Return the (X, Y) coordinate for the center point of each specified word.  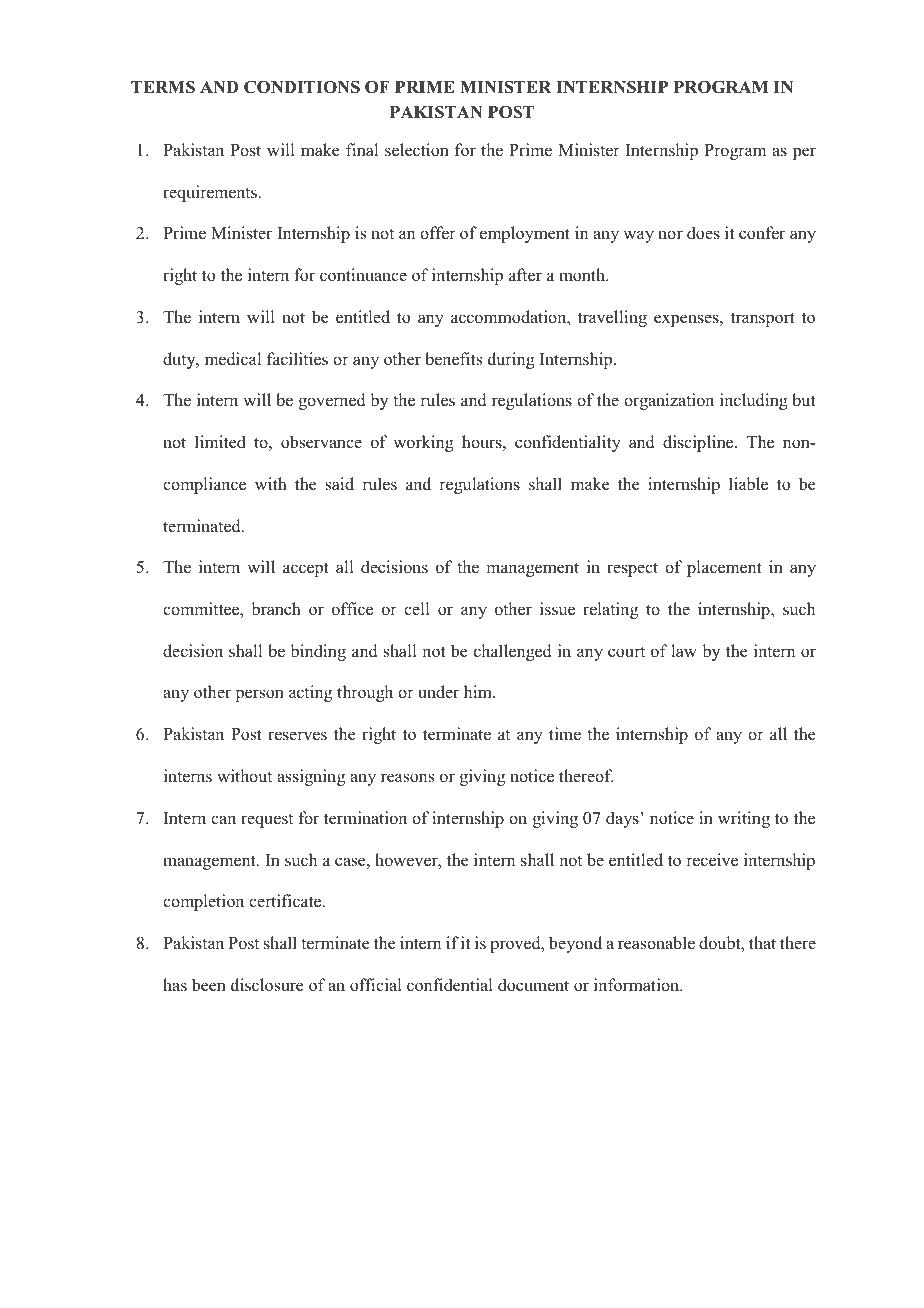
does (703, 233)
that (762, 942)
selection (417, 150)
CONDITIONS (302, 87)
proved (516, 944)
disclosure (267, 985)
